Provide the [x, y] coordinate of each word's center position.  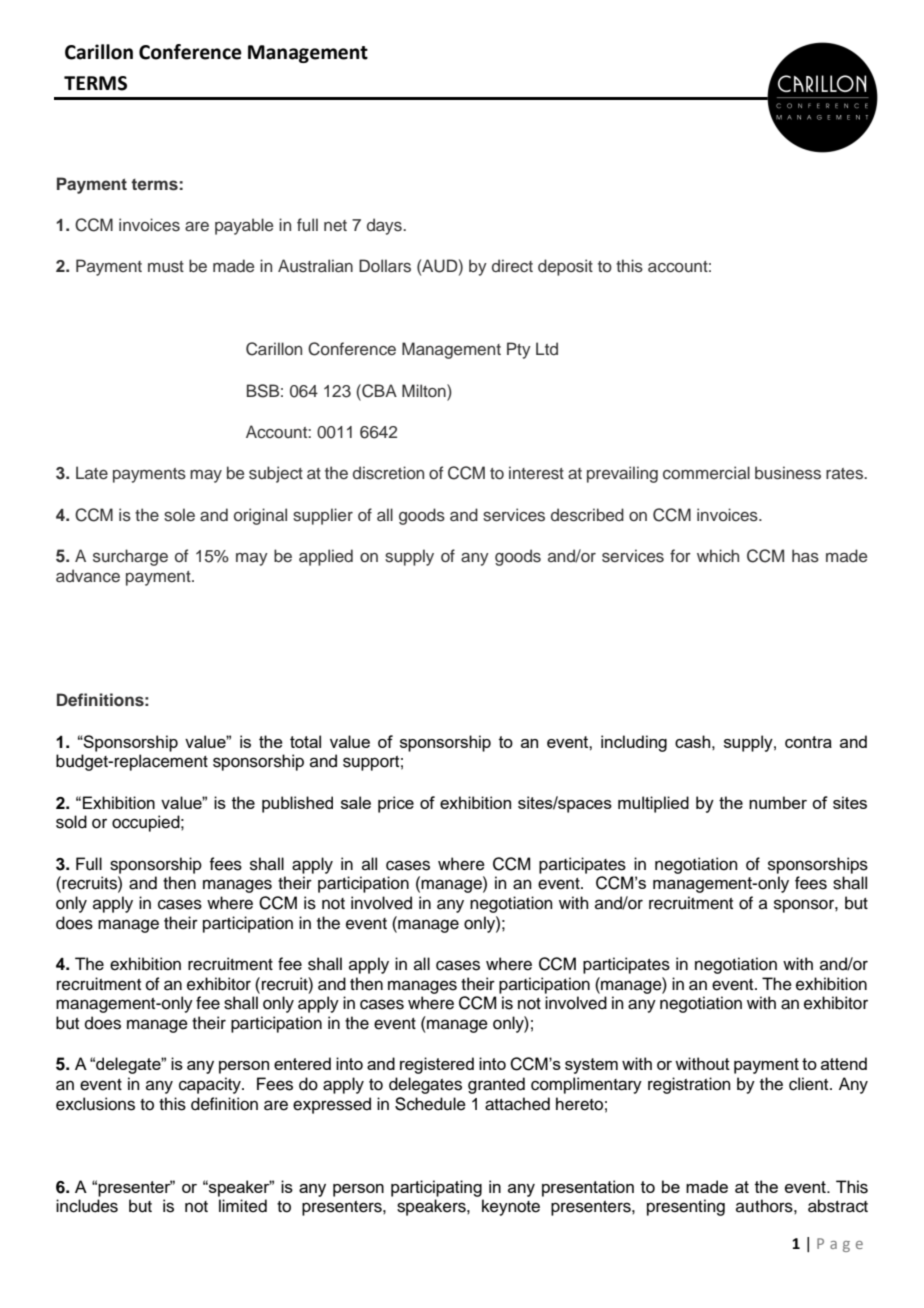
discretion [388, 473]
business [788, 473]
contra [808, 742]
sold [71, 822]
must [166, 267]
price [396, 804]
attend [844, 1063]
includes [87, 1206]
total [305, 741]
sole [179, 515]
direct [512, 266]
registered [437, 1065]
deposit [565, 267]
